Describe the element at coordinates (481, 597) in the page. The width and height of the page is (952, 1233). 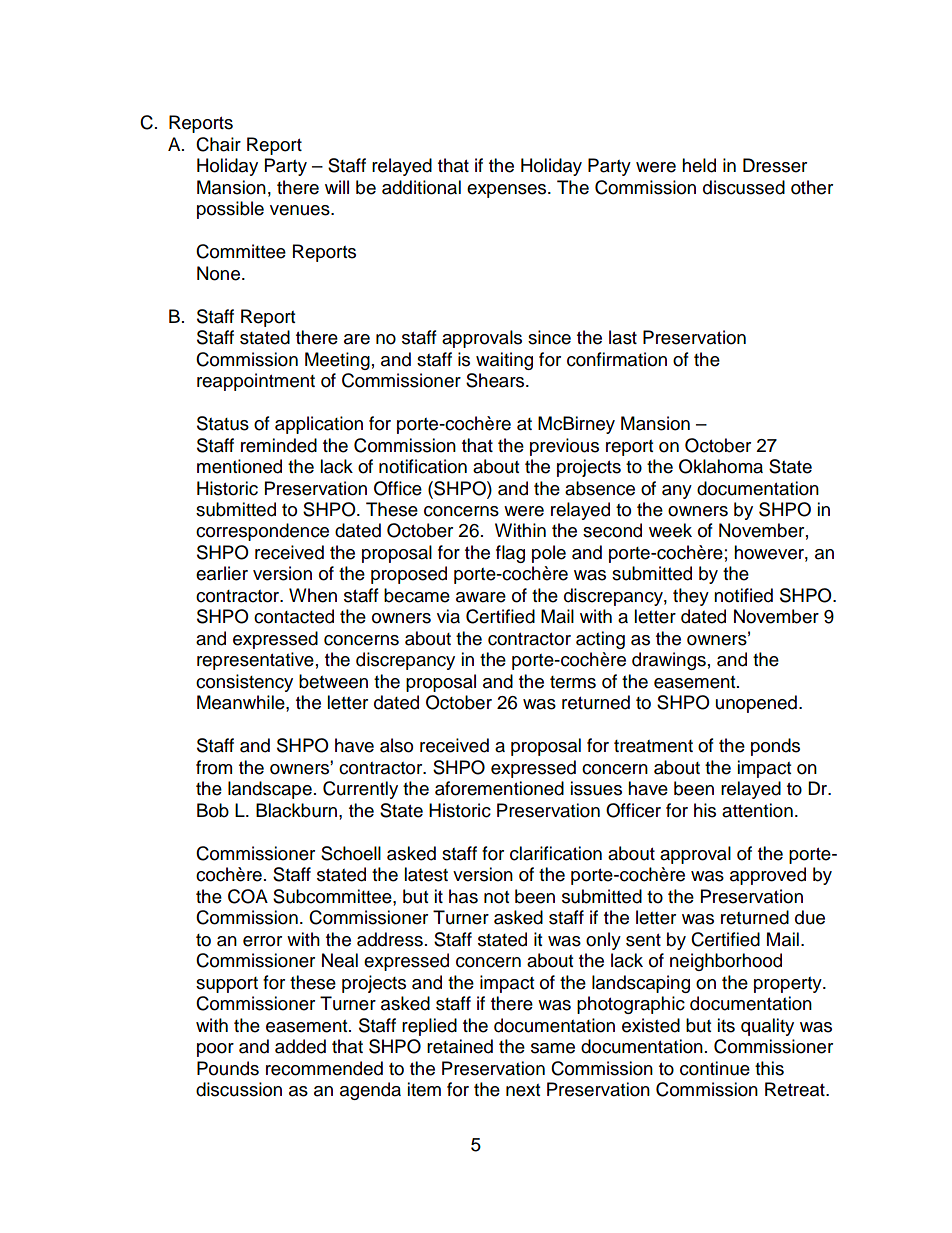
I see `aware` at that location.
